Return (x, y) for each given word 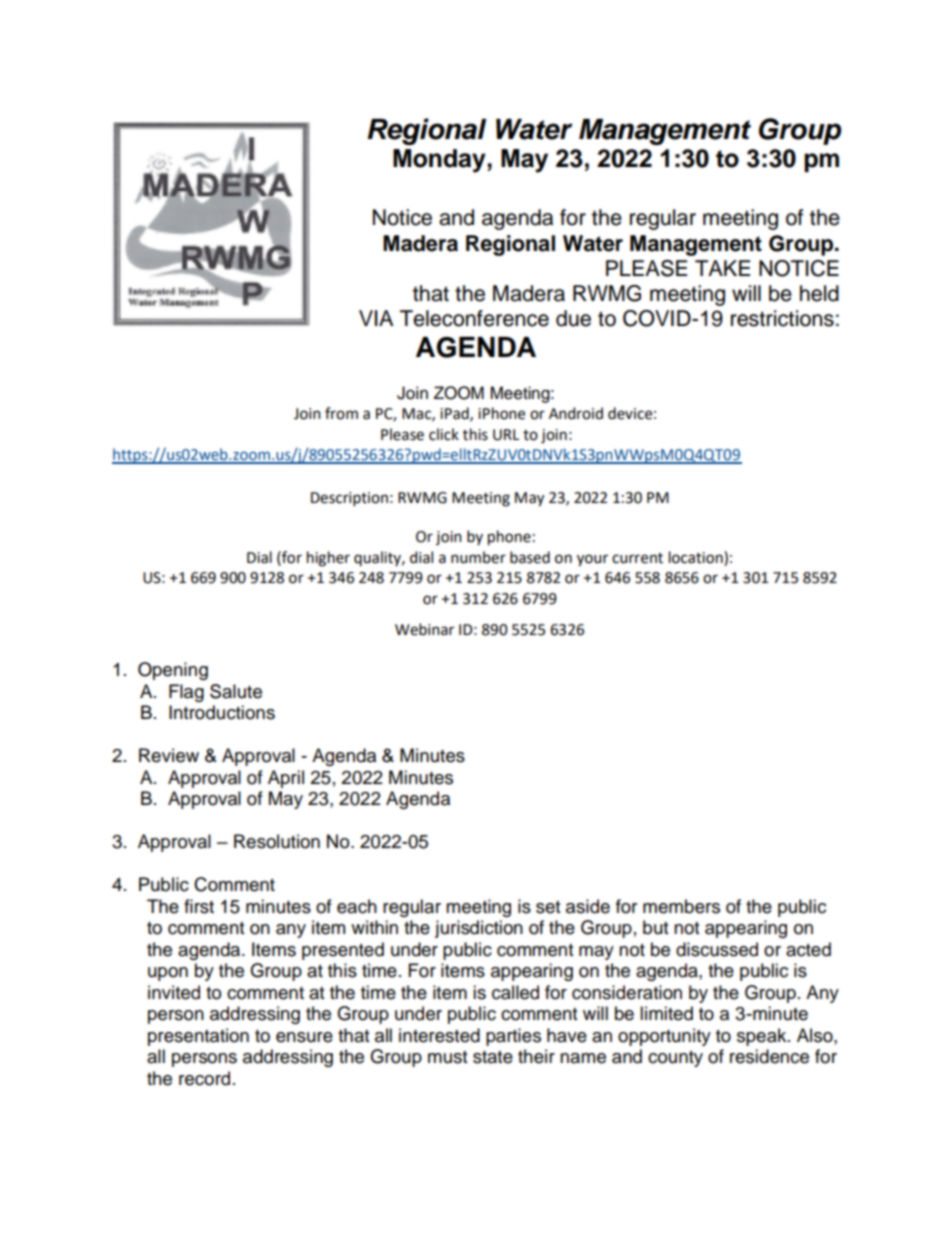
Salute (236, 691)
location (697, 557)
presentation (198, 1037)
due (573, 318)
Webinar (424, 629)
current (637, 558)
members (681, 906)
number (478, 557)
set (548, 907)
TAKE (722, 268)
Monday (440, 161)
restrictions (782, 318)
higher (328, 559)
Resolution (277, 841)
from (341, 413)
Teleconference (474, 318)
